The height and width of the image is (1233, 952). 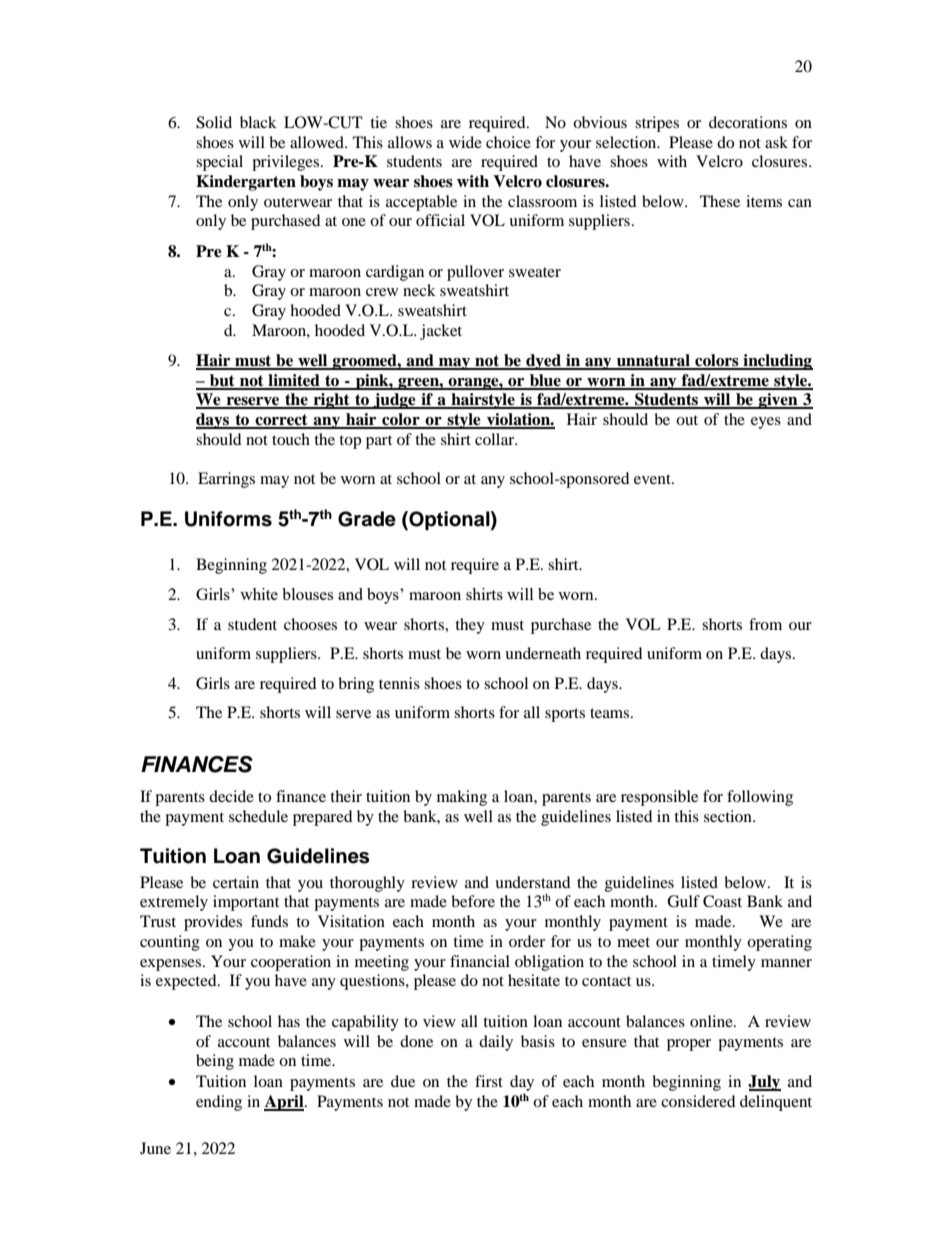 I want to click on first, so click(x=489, y=1081).
